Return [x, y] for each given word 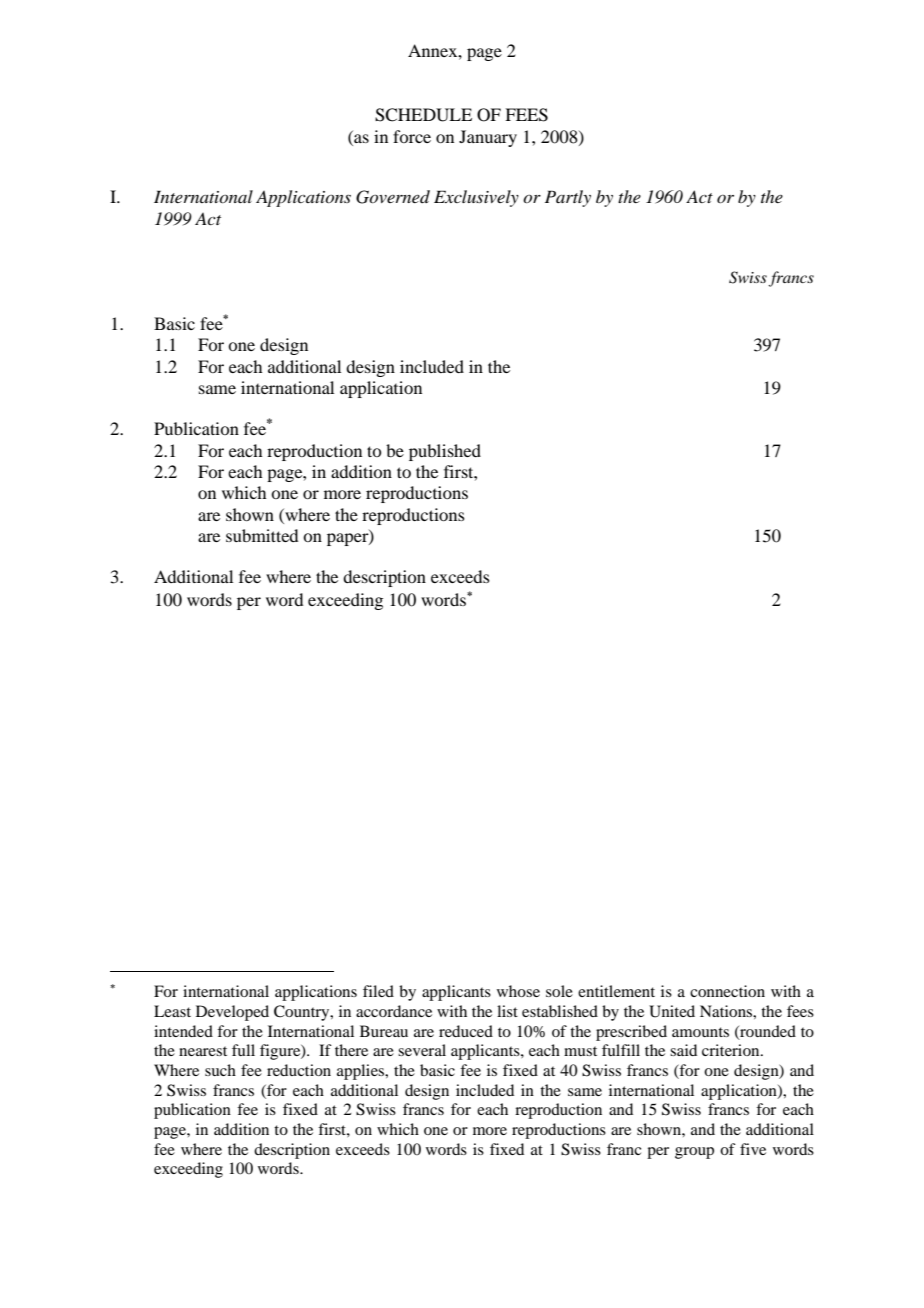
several [422, 1050]
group [694, 1153]
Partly [568, 198]
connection [727, 991]
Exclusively [476, 198]
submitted [262, 535]
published [445, 452]
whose [518, 991]
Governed [393, 197]
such [220, 1070]
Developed [232, 1013]
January [488, 138]
